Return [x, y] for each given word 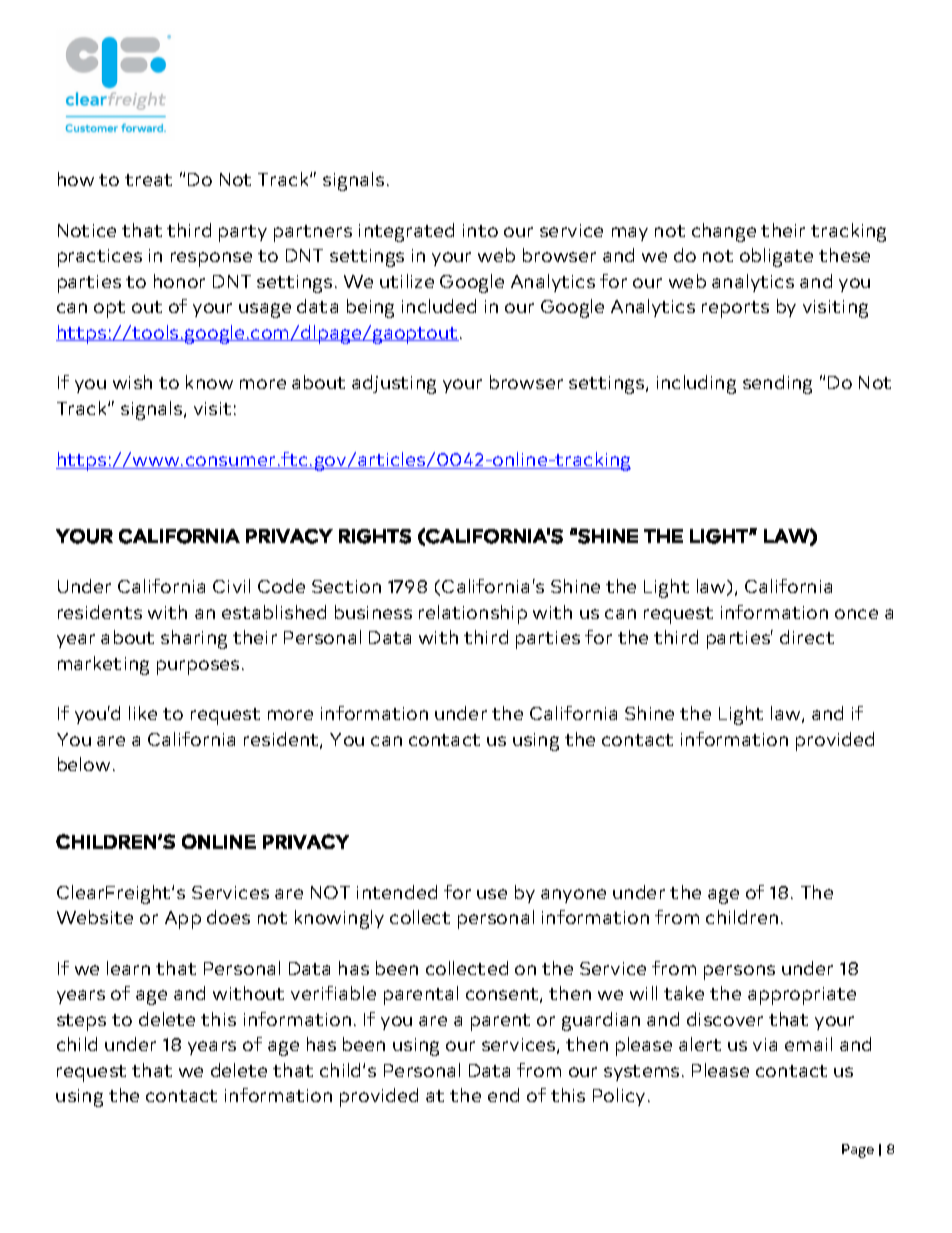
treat [148, 180]
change [724, 232]
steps [81, 1022]
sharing [194, 639]
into [480, 230]
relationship [473, 614]
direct [807, 637]
